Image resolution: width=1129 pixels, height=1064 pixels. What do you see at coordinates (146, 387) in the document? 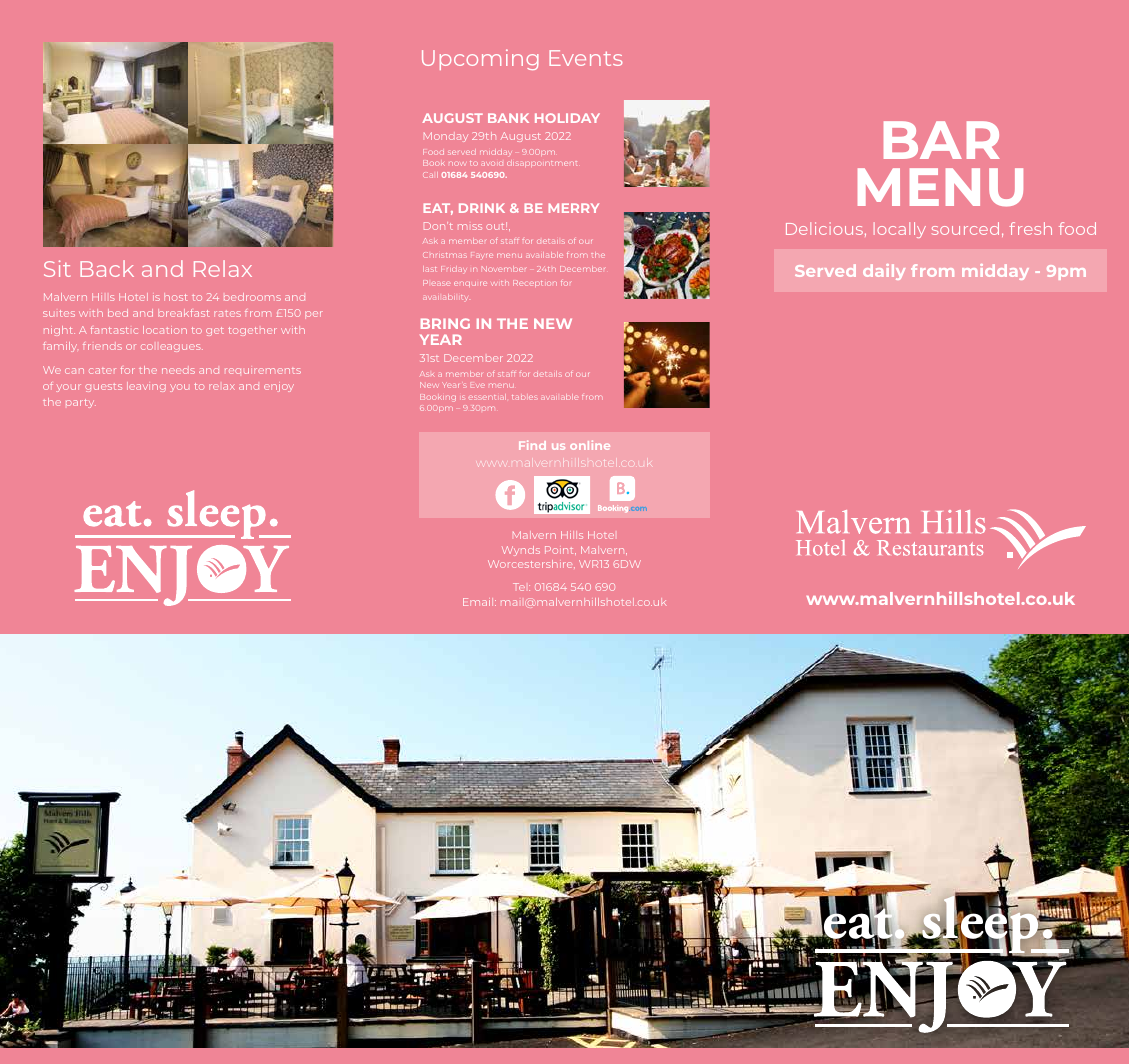
I see `leaving` at bounding box center [146, 387].
